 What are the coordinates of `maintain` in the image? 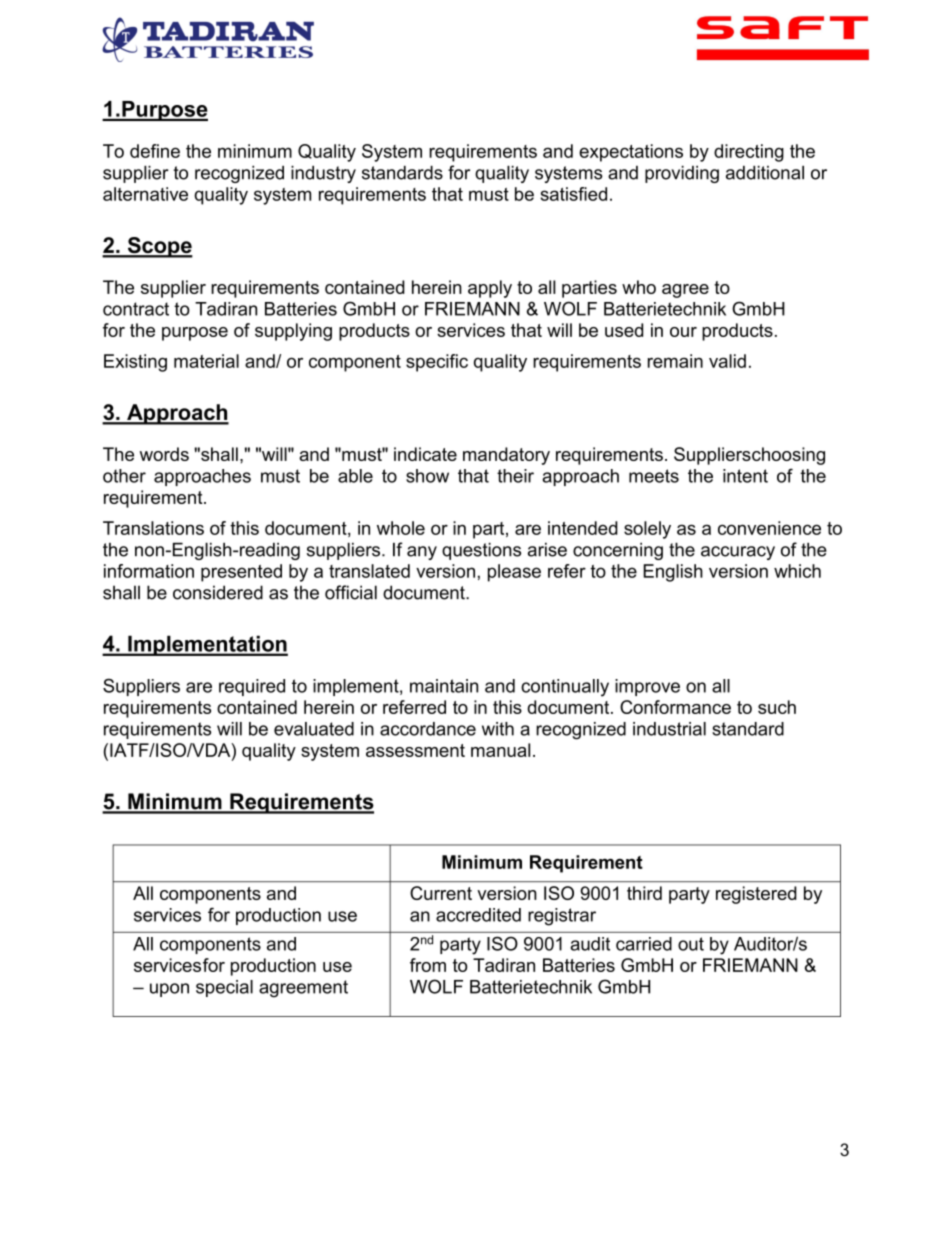 It's located at (444, 686).
